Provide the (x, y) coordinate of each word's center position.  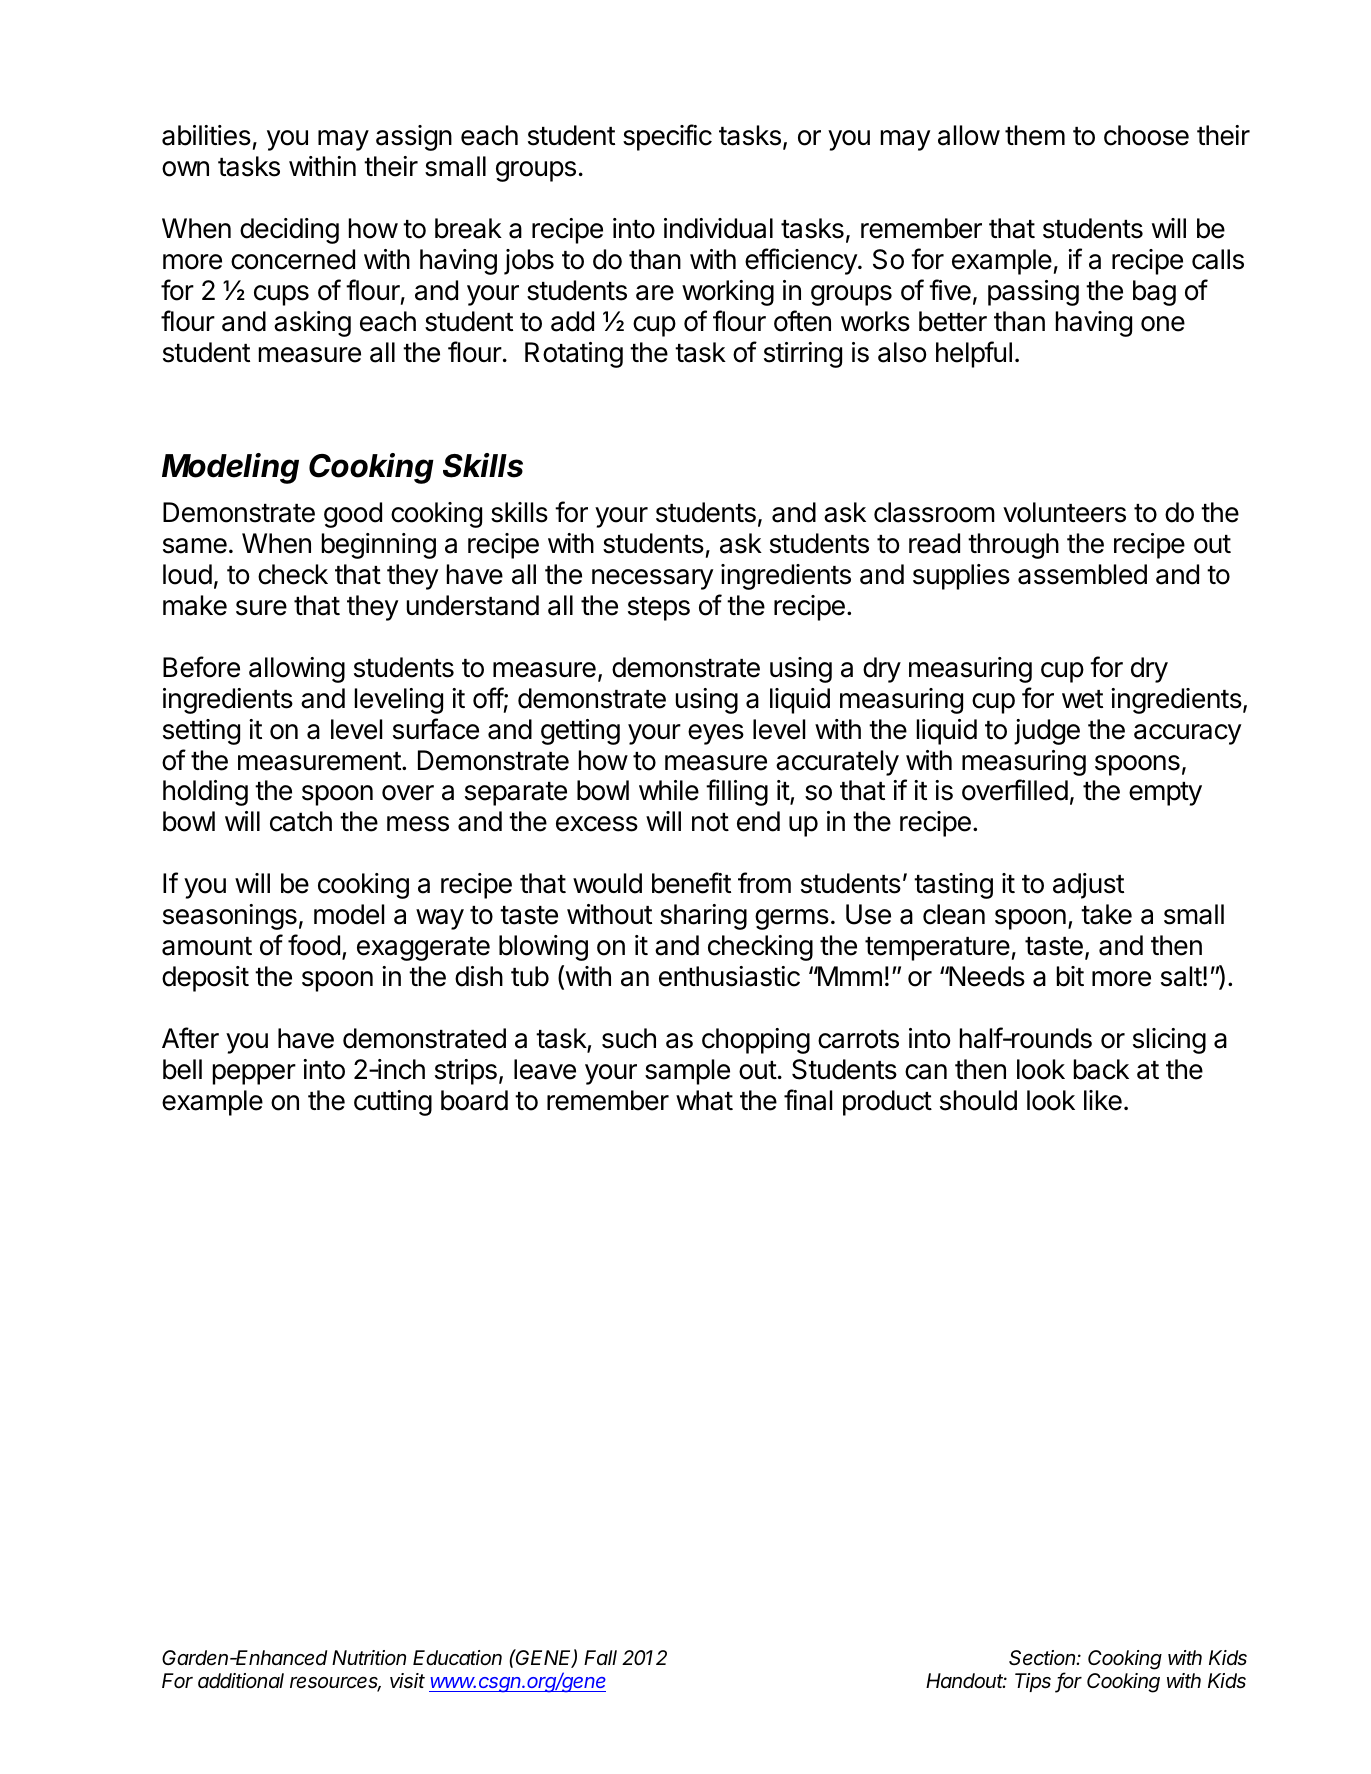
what (704, 1100)
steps (659, 609)
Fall (600, 1657)
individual (718, 228)
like (1103, 1100)
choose (1146, 135)
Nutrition (369, 1658)
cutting (393, 1103)
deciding (289, 231)
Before (201, 667)
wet (1082, 699)
